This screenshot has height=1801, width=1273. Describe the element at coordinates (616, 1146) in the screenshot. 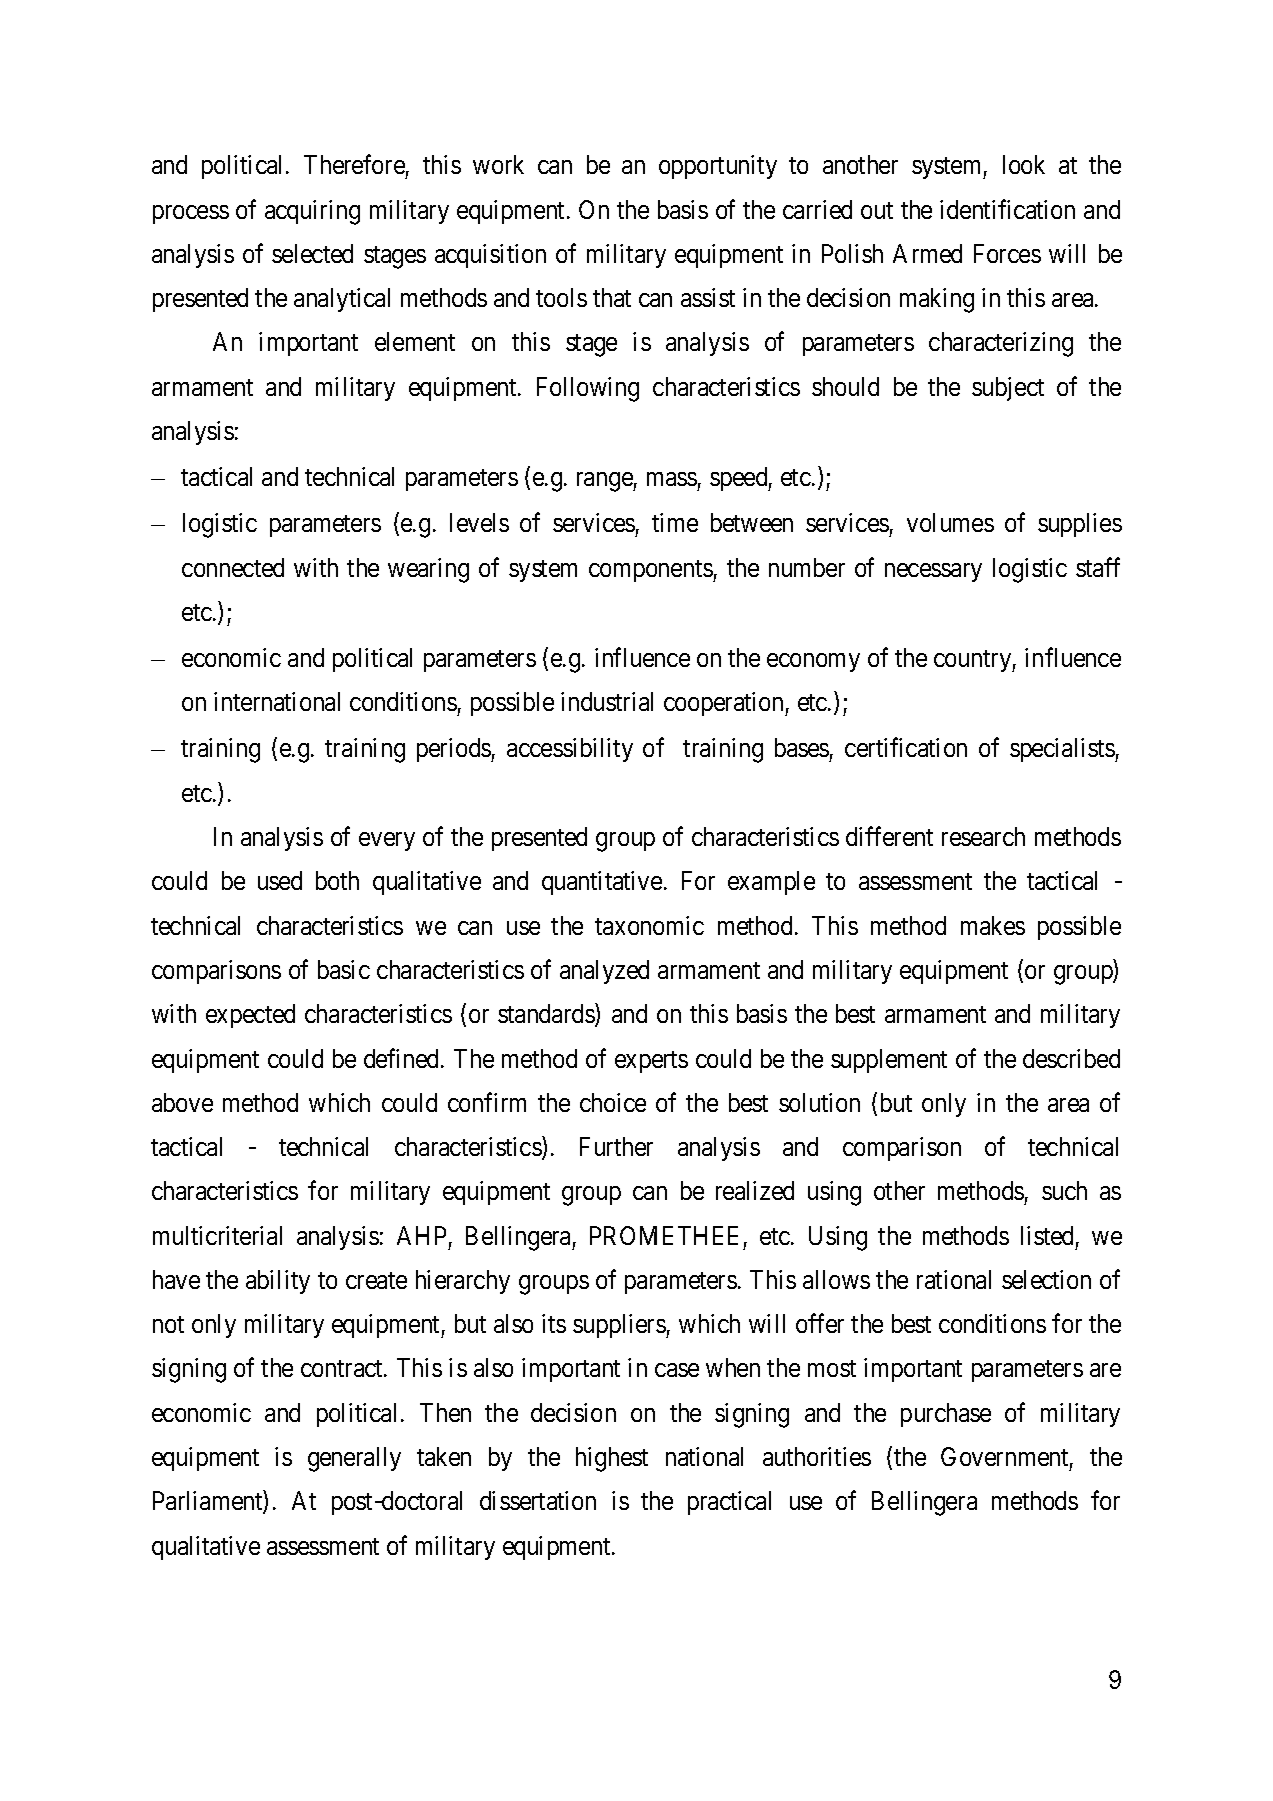

I see `Further` at that location.
